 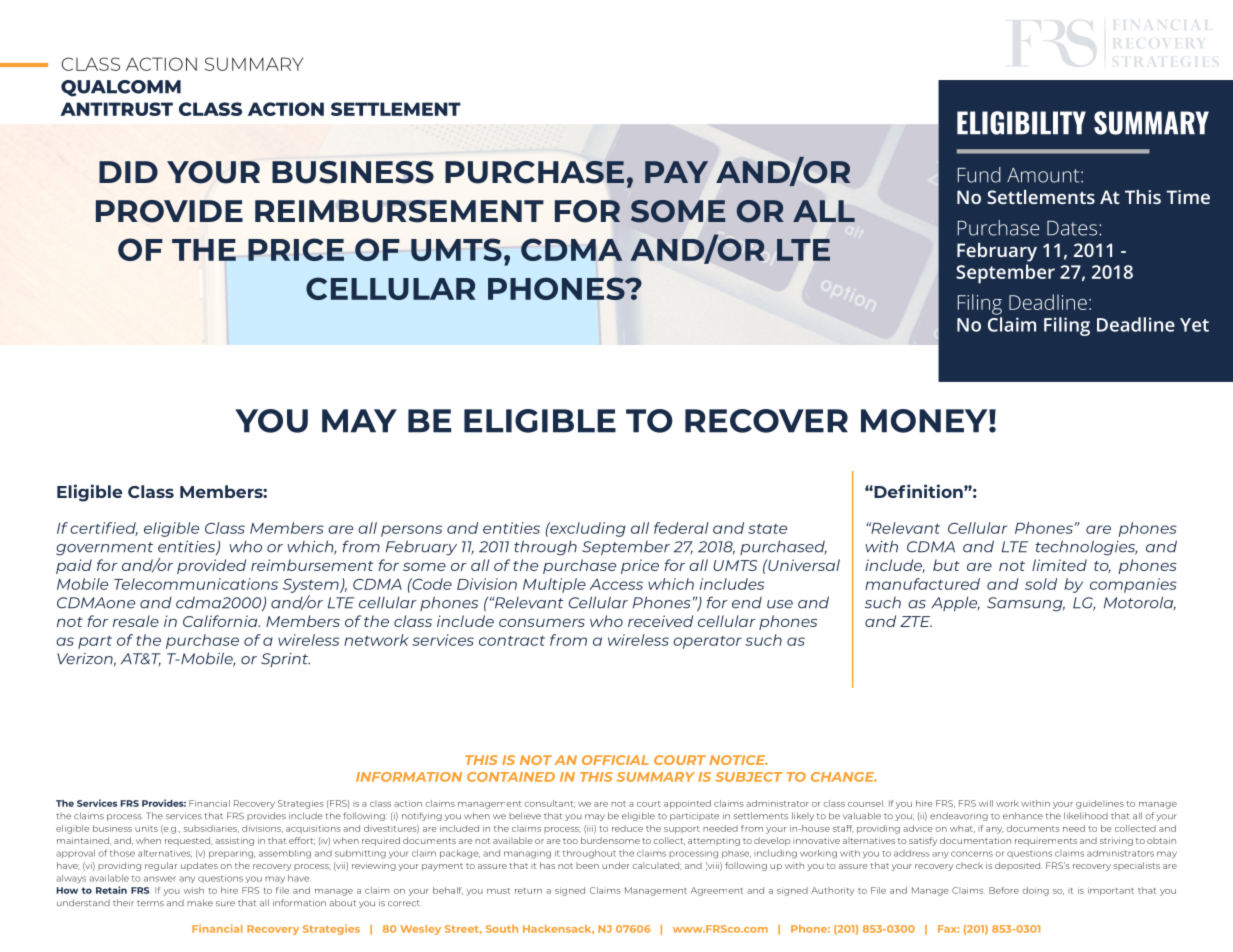 I want to click on Fund, so click(x=979, y=175).
